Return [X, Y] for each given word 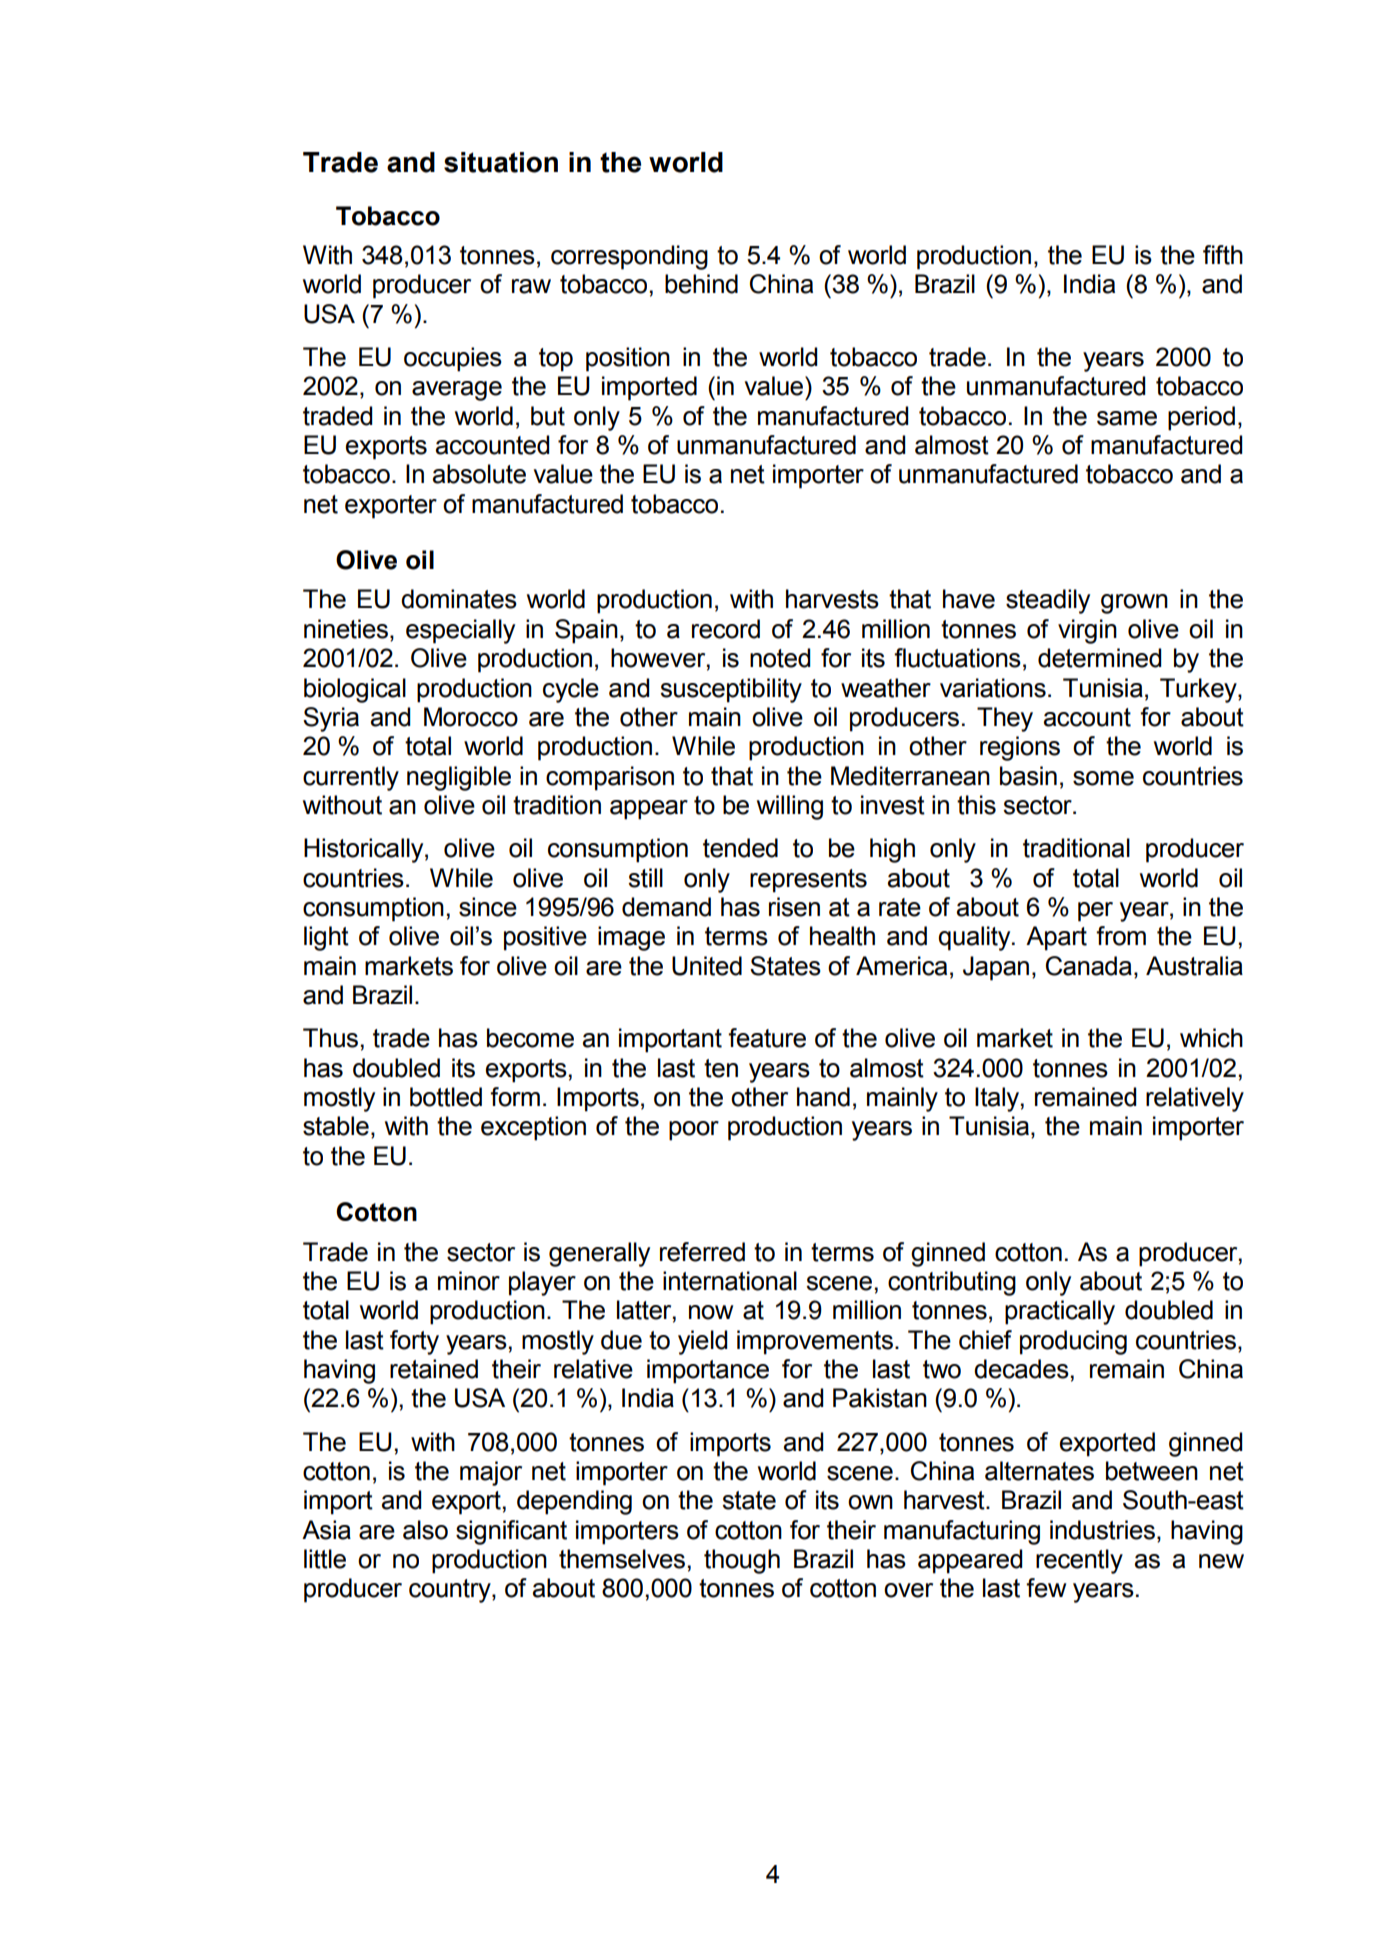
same [1127, 418]
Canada [1089, 966]
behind [701, 284]
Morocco [471, 717]
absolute [479, 474]
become [530, 1038]
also [425, 1530]
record [726, 629]
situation [501, 162]
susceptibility [731, 690]
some [1103, 778]
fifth [1223, 255]
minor [469, 1281]
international [730, 1281]
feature [767, 1038]
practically [1060, 1312]
